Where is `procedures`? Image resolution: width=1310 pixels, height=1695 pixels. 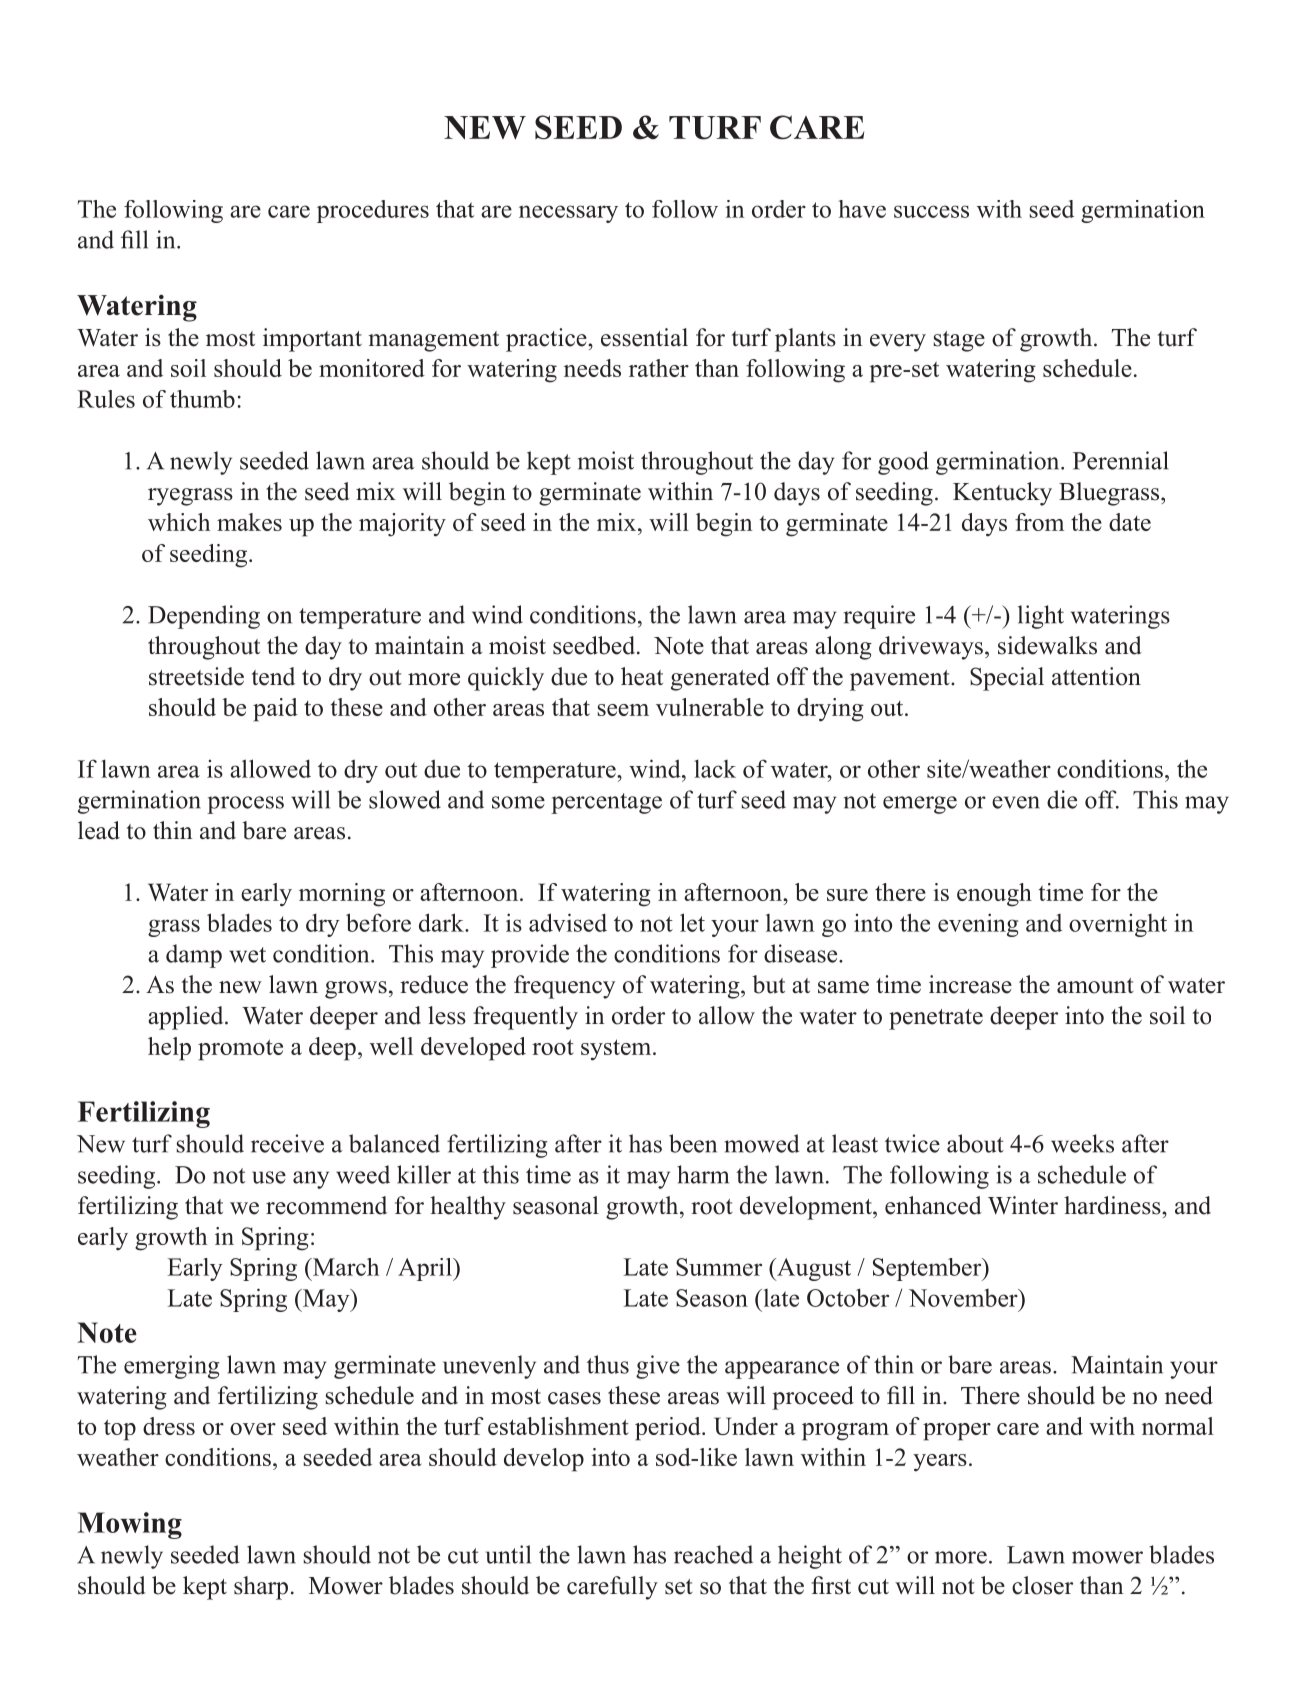
procedures is located at coordinates (373, 211).
